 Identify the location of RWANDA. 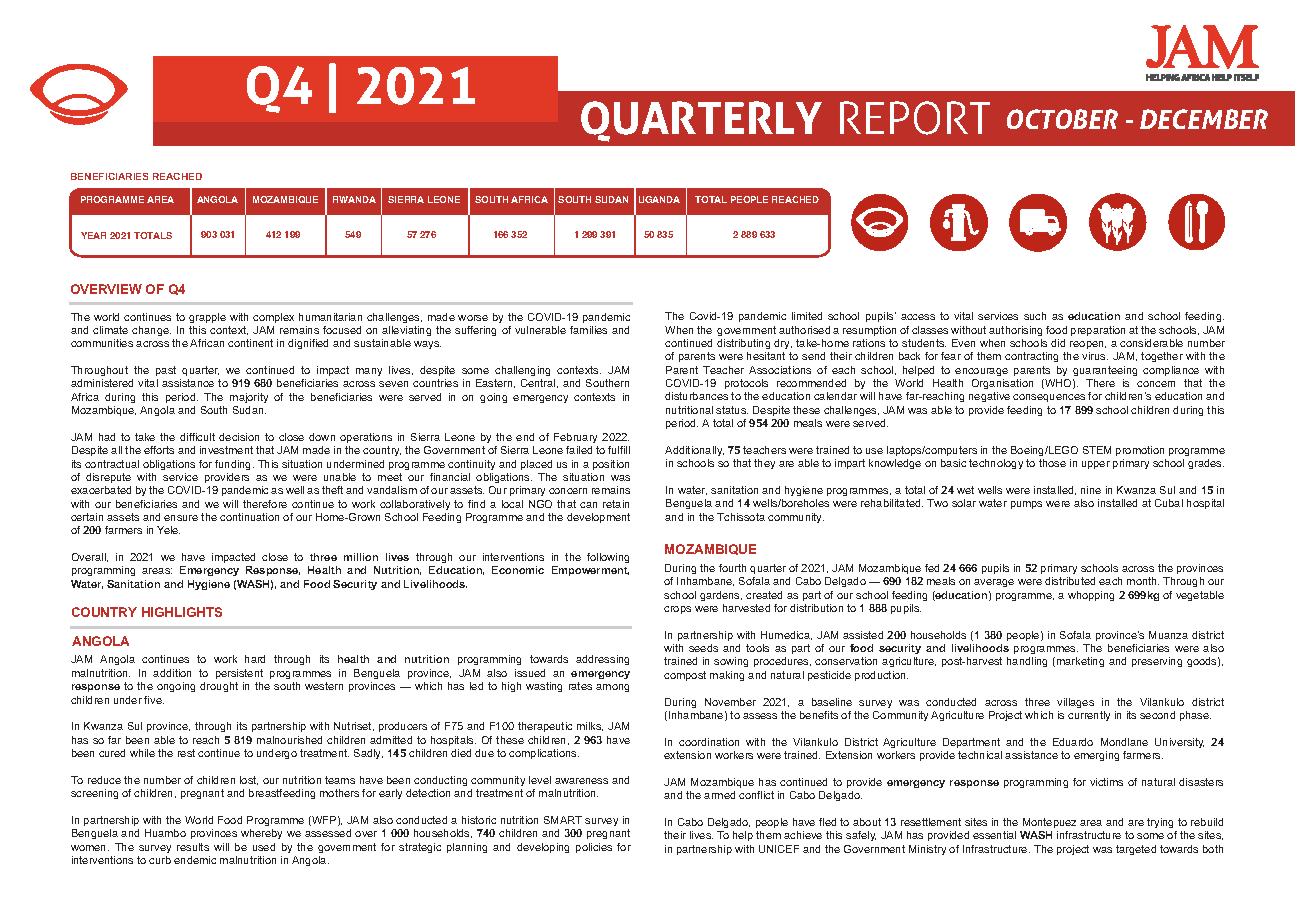
(354, 199).
